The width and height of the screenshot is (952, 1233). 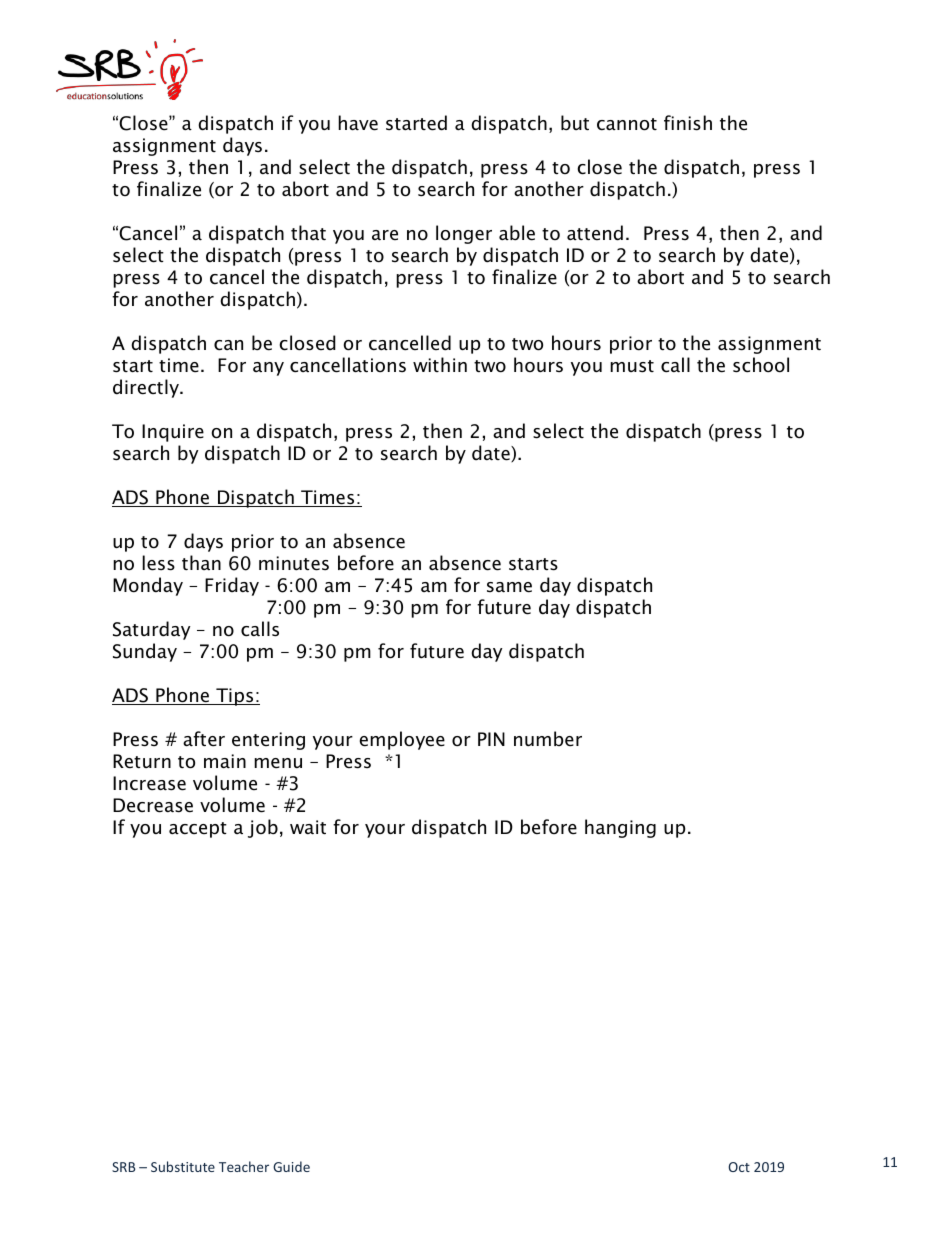 What do you see at coordinates (183, 1166) in the screenshot?
I see `Substitute` at bounding box center [183, 1166].
